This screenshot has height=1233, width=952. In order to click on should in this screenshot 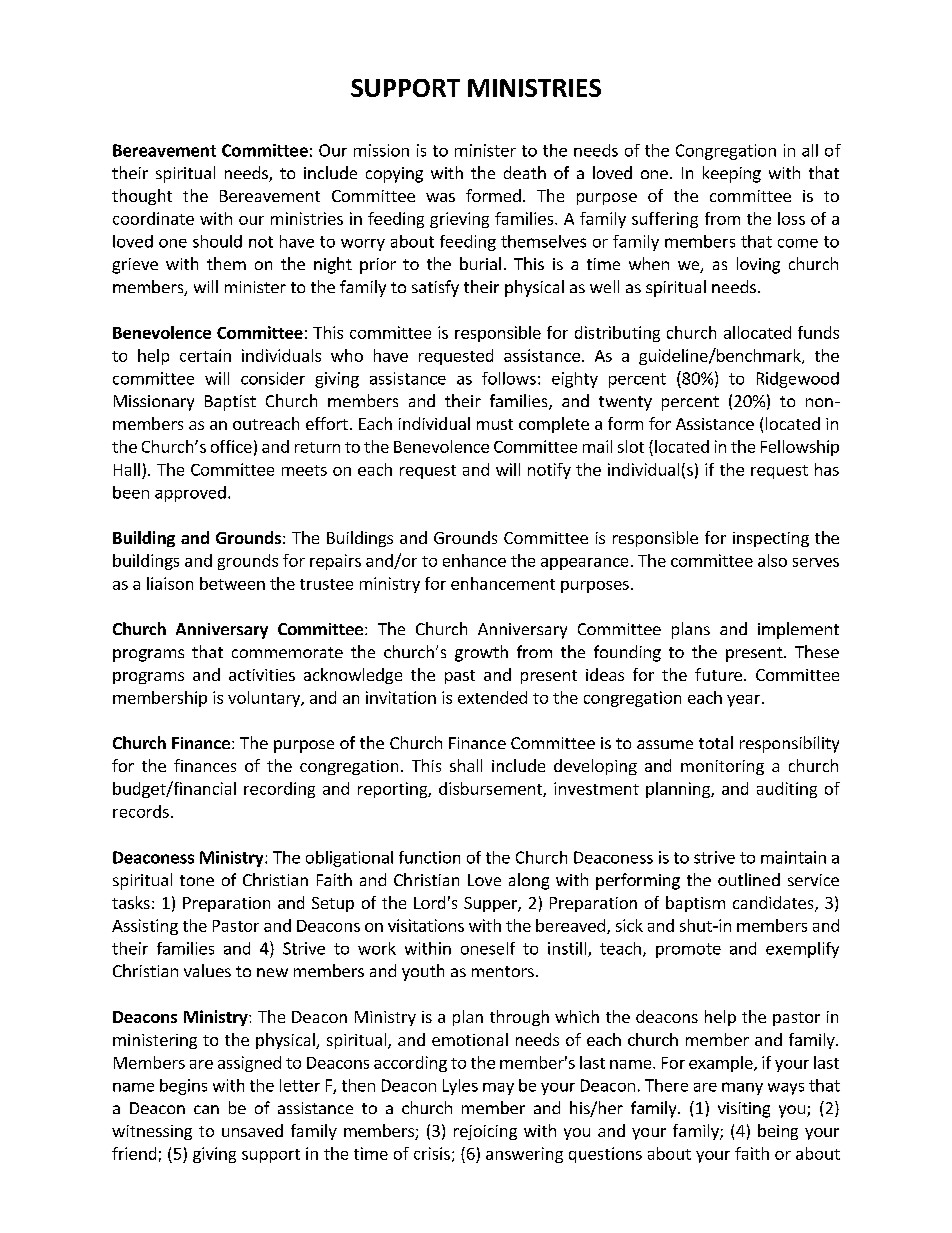, I will do `click(217, 241)`.
